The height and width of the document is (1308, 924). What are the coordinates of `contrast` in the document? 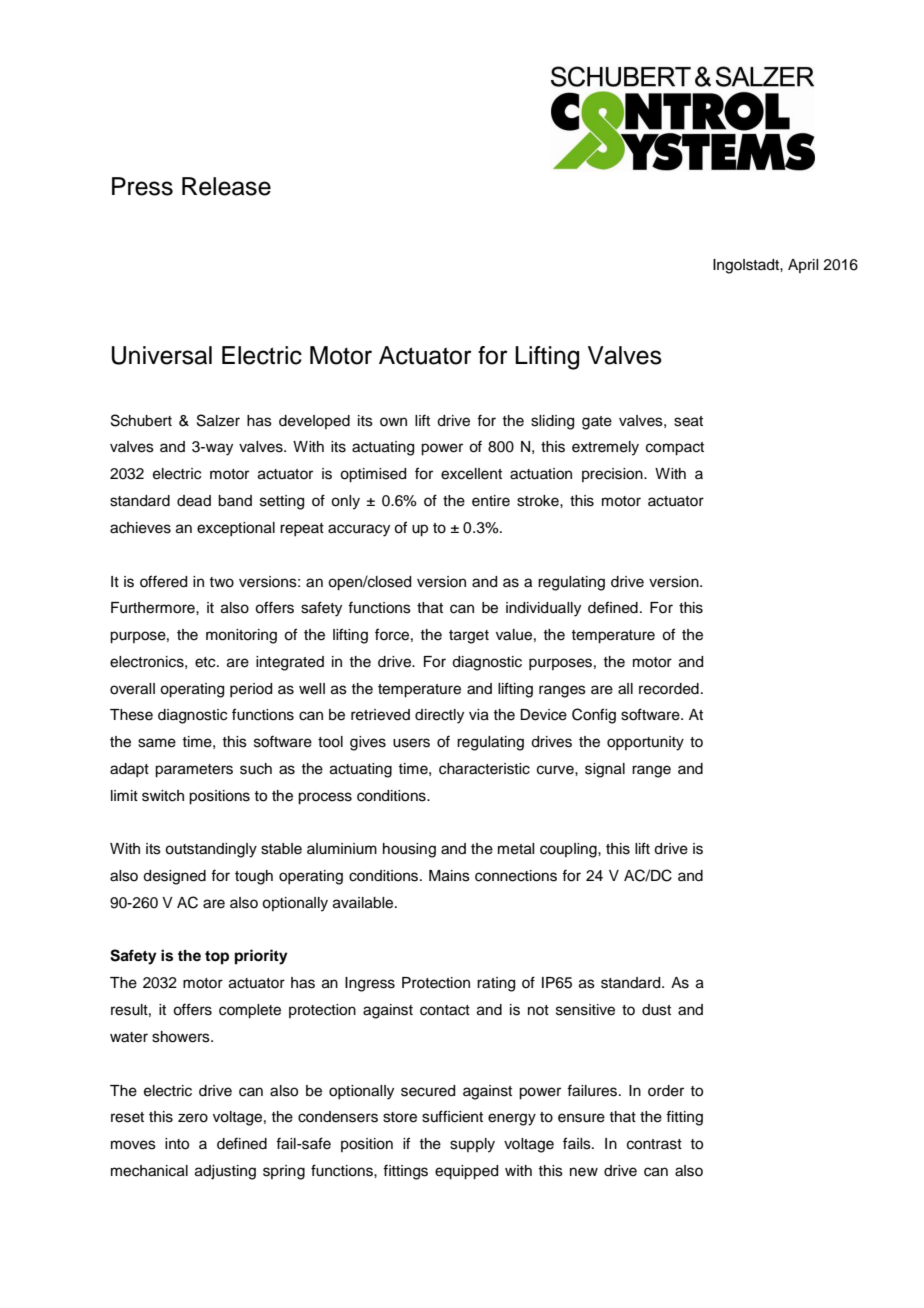 It's located at (654, 1144).
